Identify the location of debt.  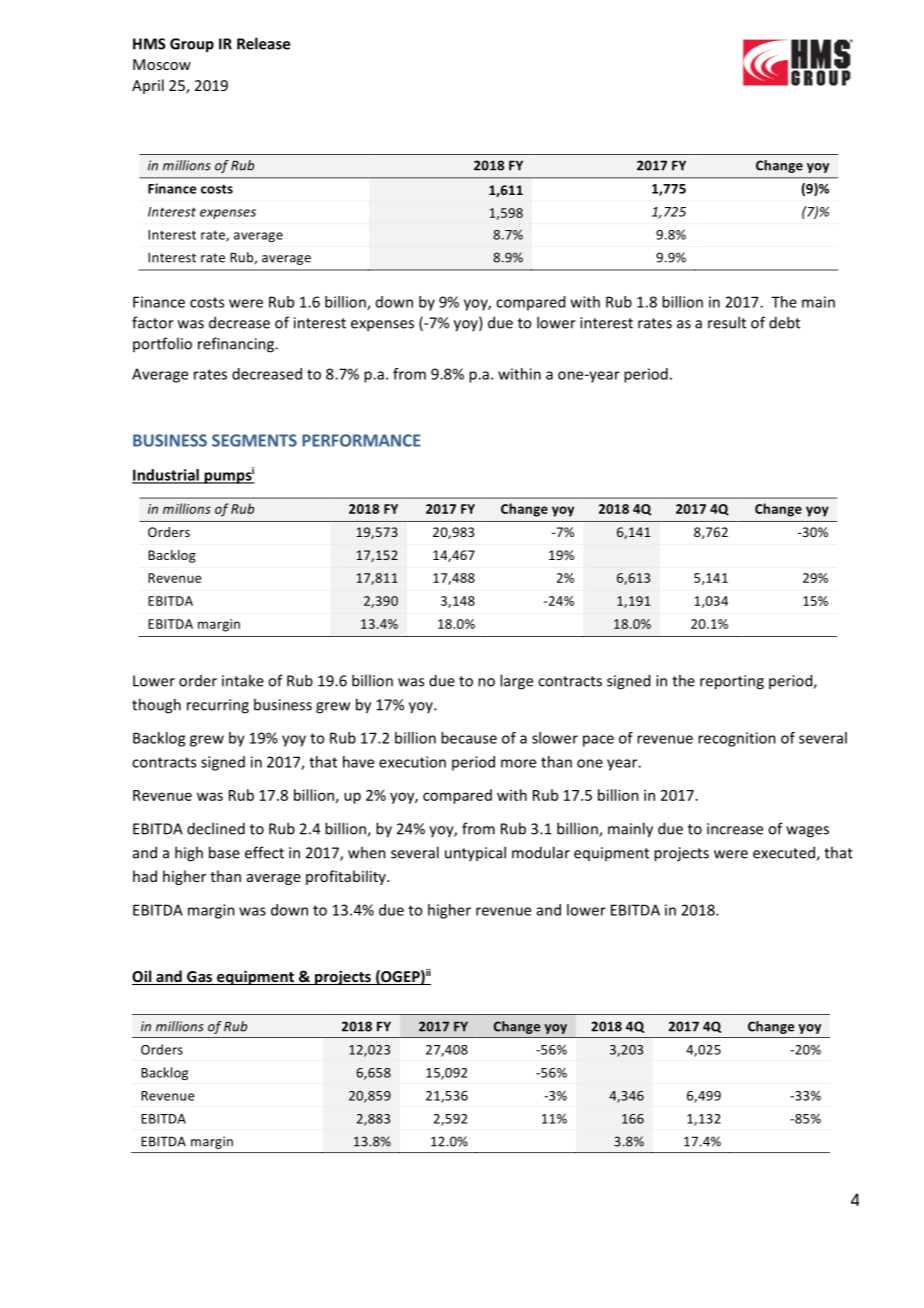
(784, 322).
